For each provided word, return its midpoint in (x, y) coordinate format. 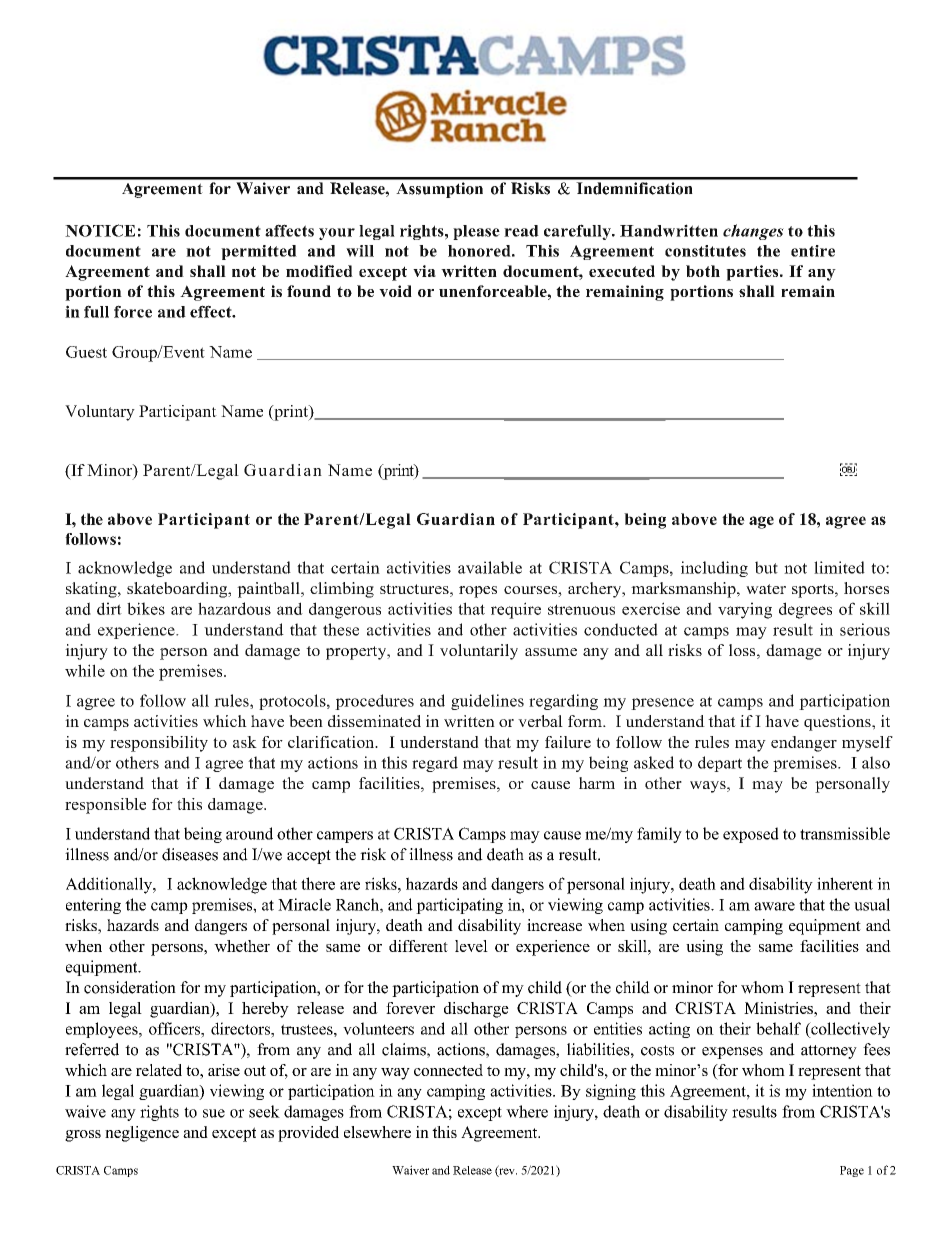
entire (813, 251)
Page (852, 1171)
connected (448, 1070)
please (476, 232)
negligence (142, 1134)
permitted (259, 252)
